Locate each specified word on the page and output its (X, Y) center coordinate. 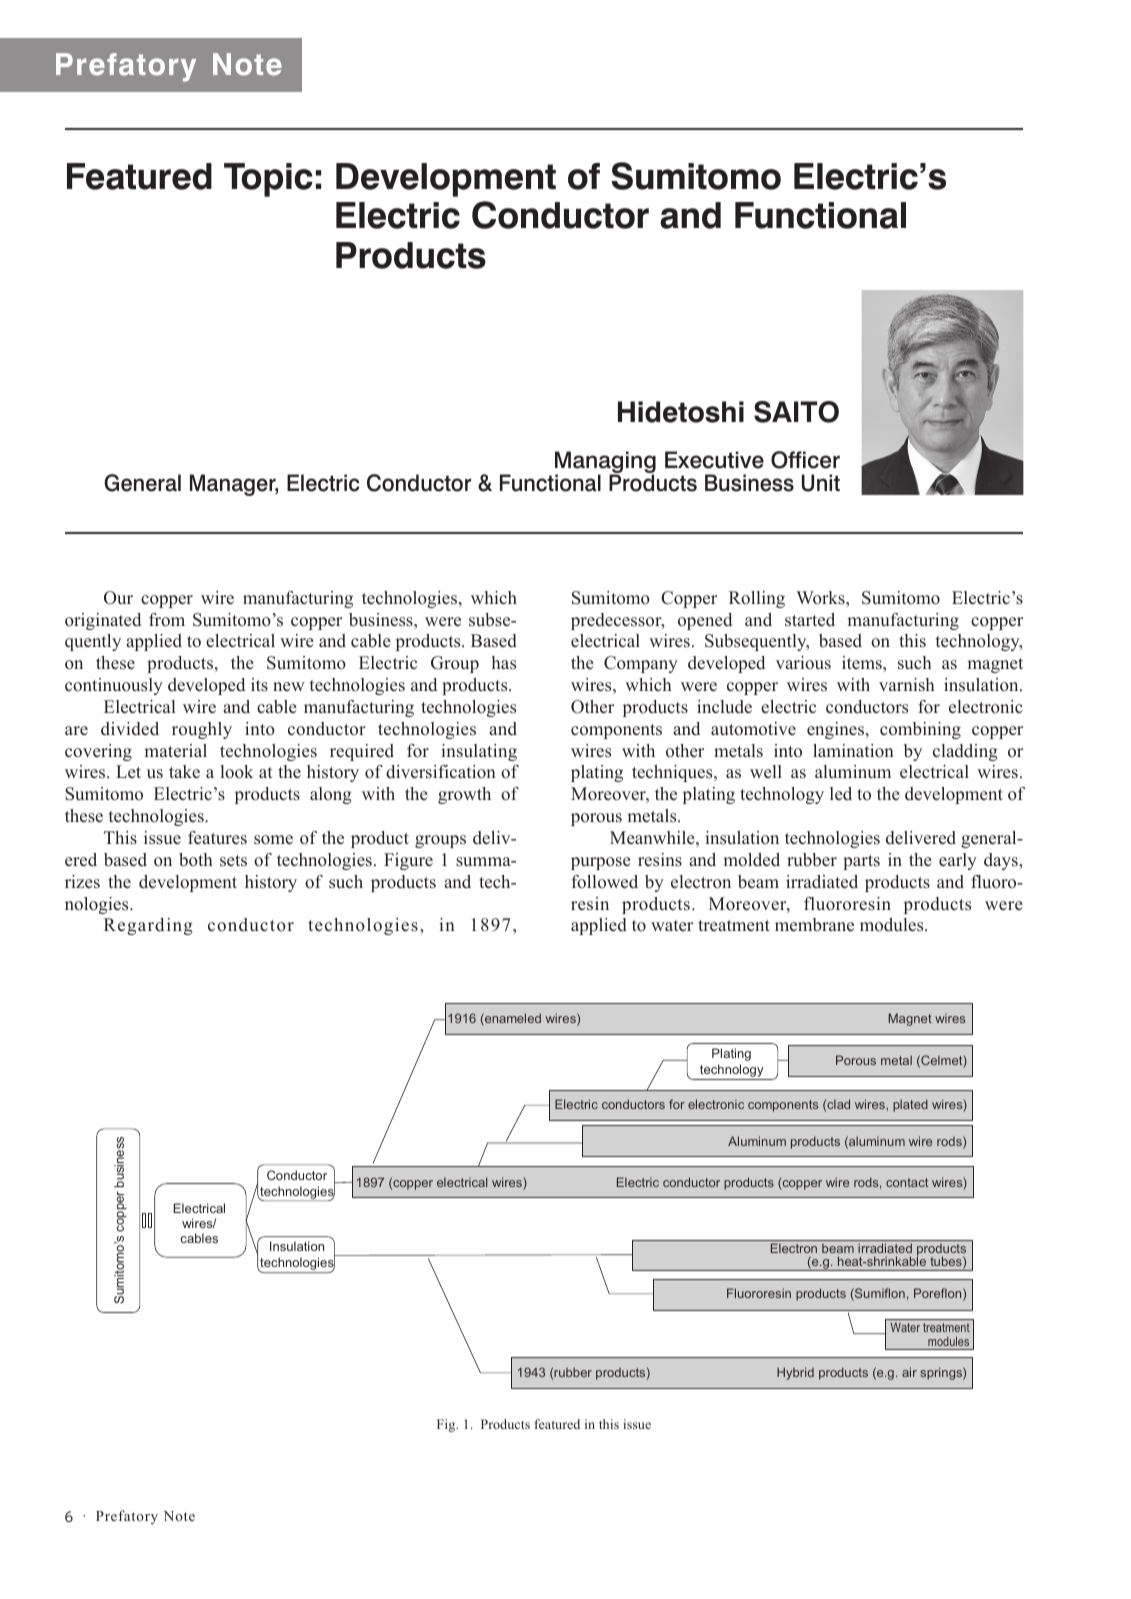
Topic (268, 180)
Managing (605, 463)
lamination (853, 751)
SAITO (796, 412)
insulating (479, 752)
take (184, 772)
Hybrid (795, 1373)
